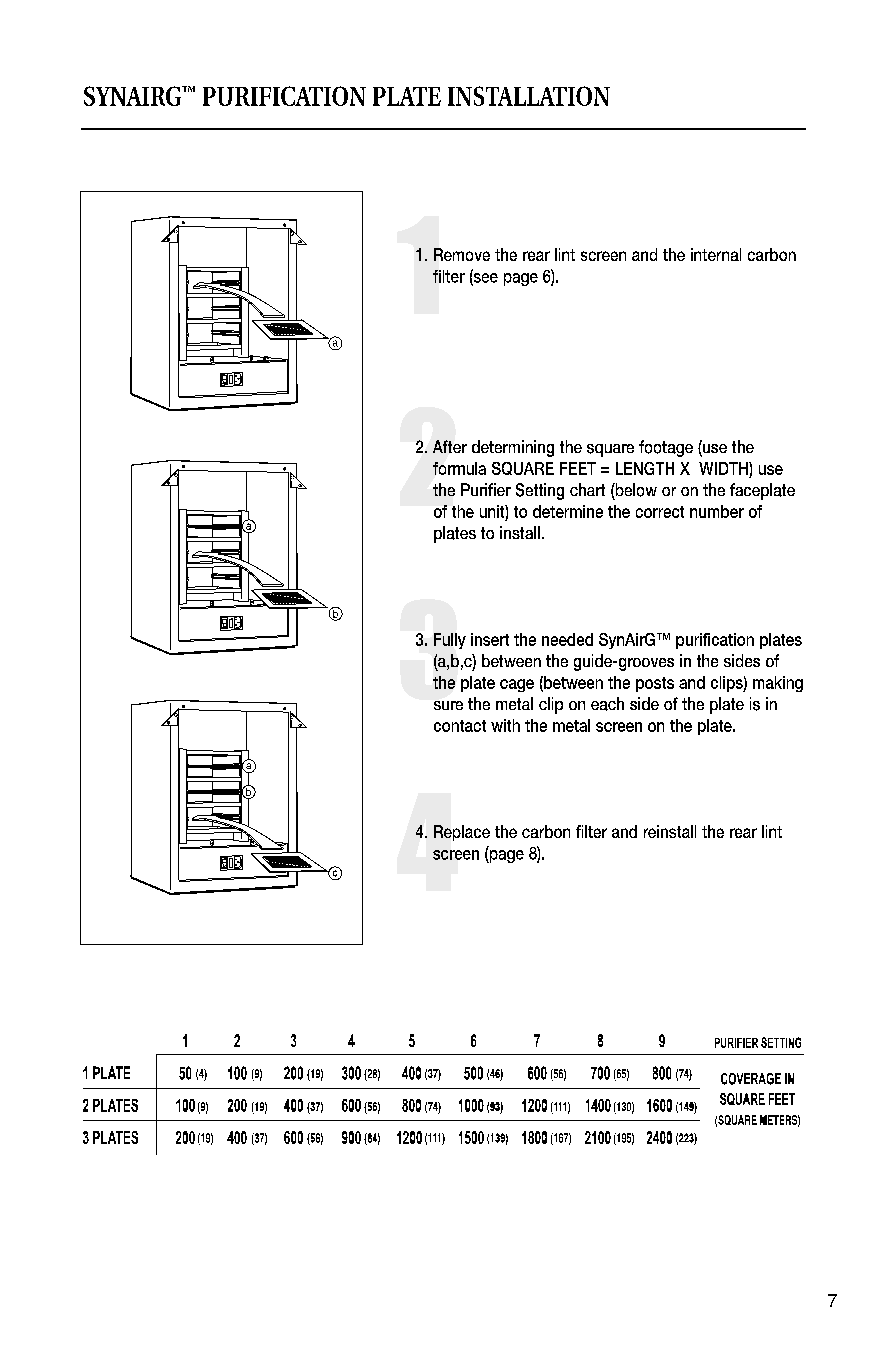 The image size is (887, 1372). Describe the element at coordinates (778, 684) in the document. I see `making` at that location.
